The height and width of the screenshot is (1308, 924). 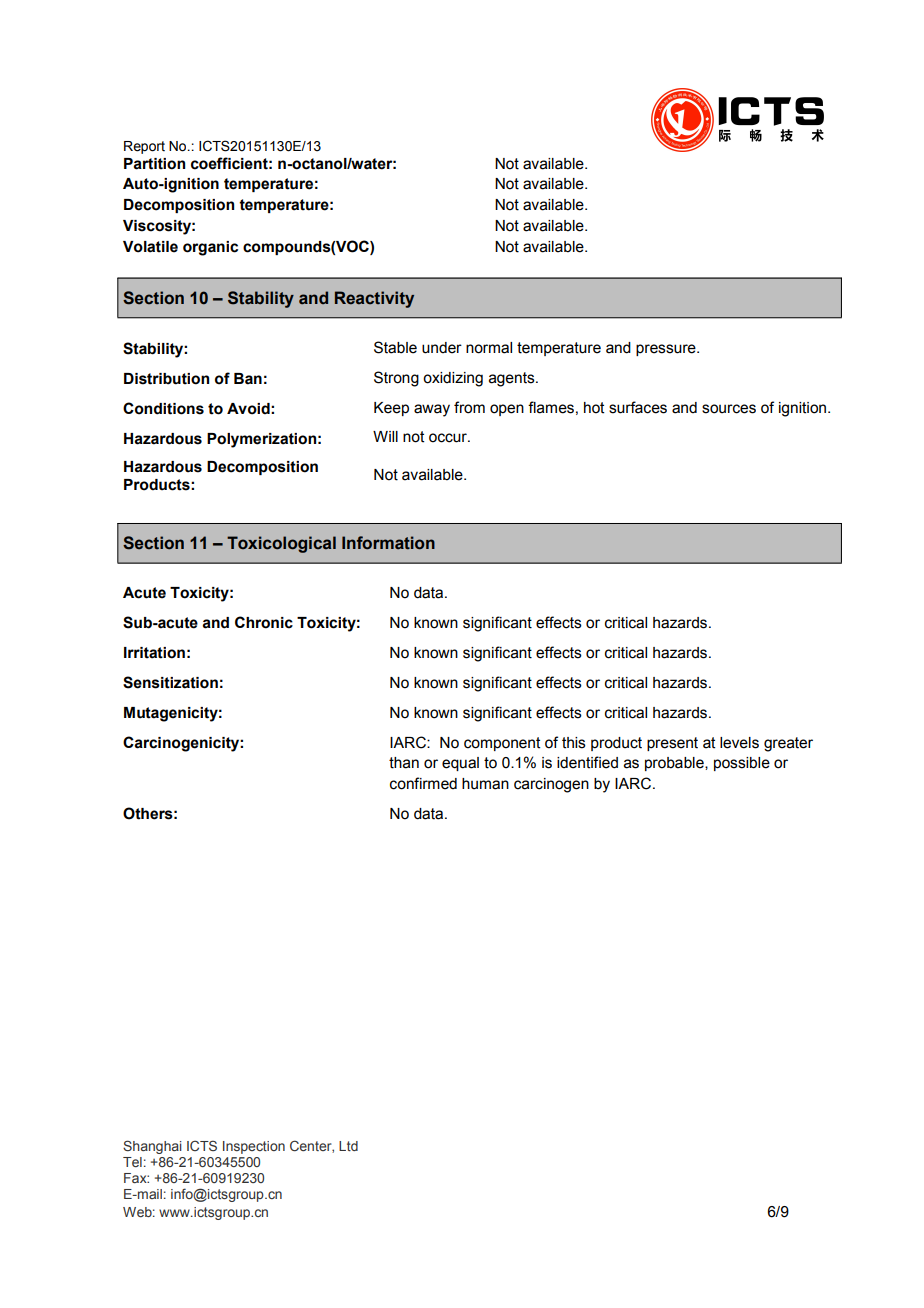 I want to click on levels, so click(x=739, y=743).
